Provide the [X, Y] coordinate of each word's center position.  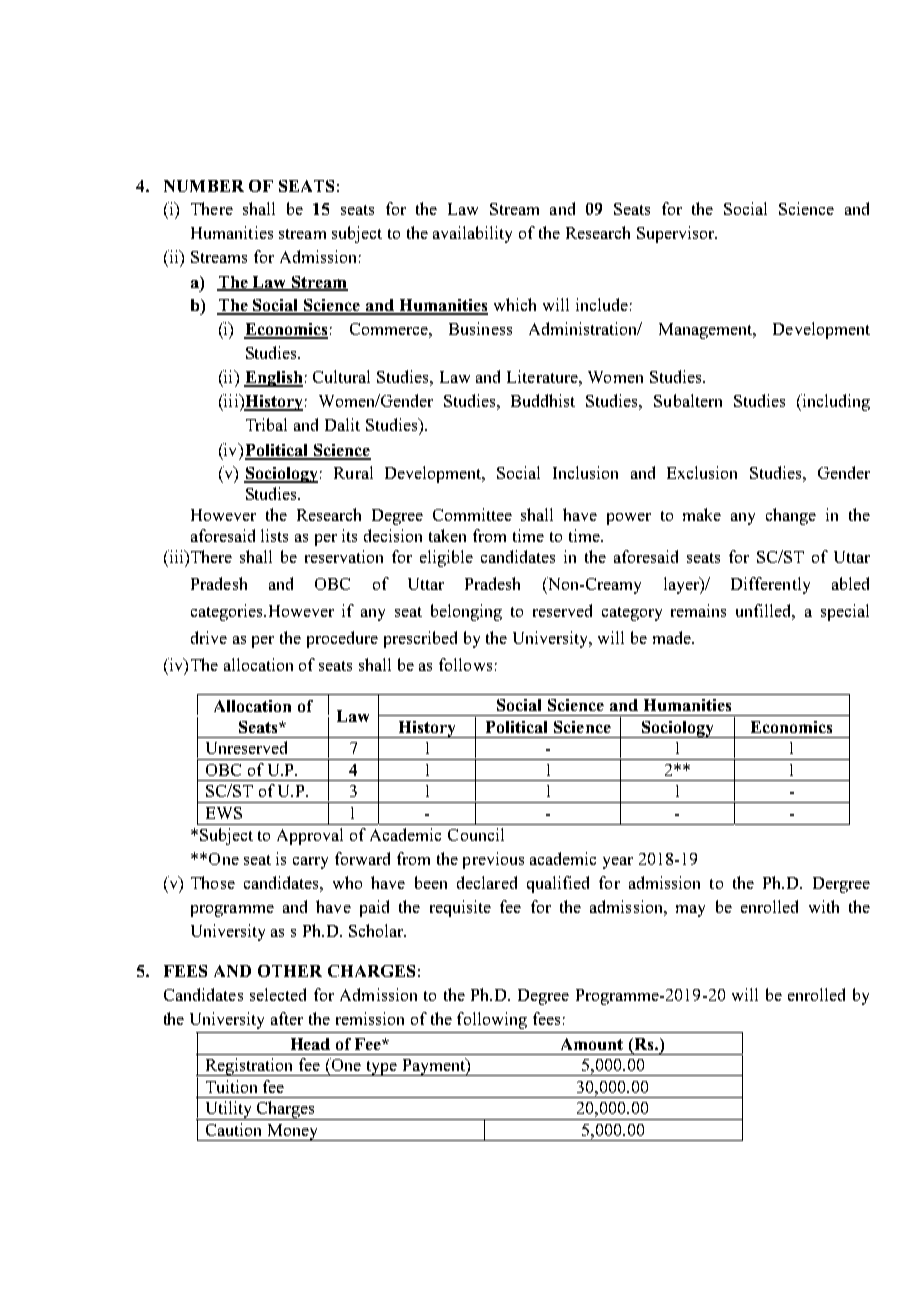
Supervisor [677, 234]
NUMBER [204, 186]
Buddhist [543, 400]
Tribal [266, 424]
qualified [558, 884]
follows [465, 664]
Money [293, 1132]
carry [310, 863]
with [824, 906]
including [835, 402]
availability [472, 234]
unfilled [765, 612]
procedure [342, 639]
